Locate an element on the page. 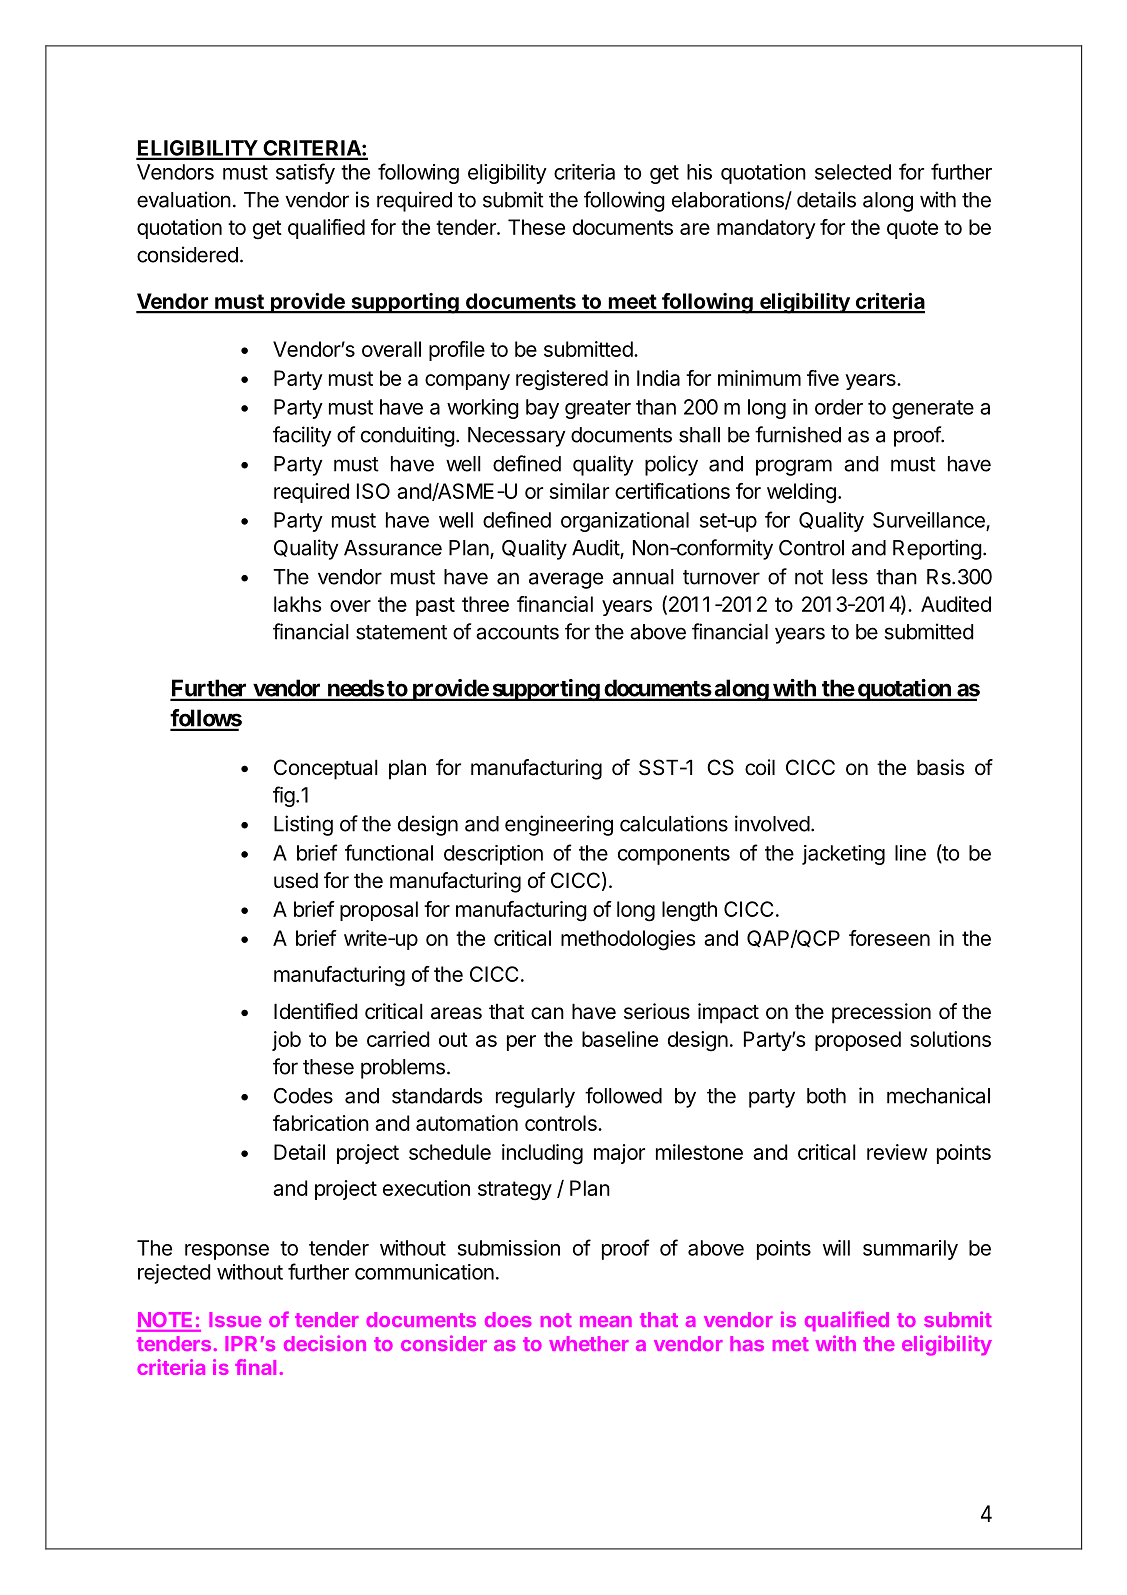 The width and height of the image is (1127, 1595). Issue is located at coordinates (235, 1319).
